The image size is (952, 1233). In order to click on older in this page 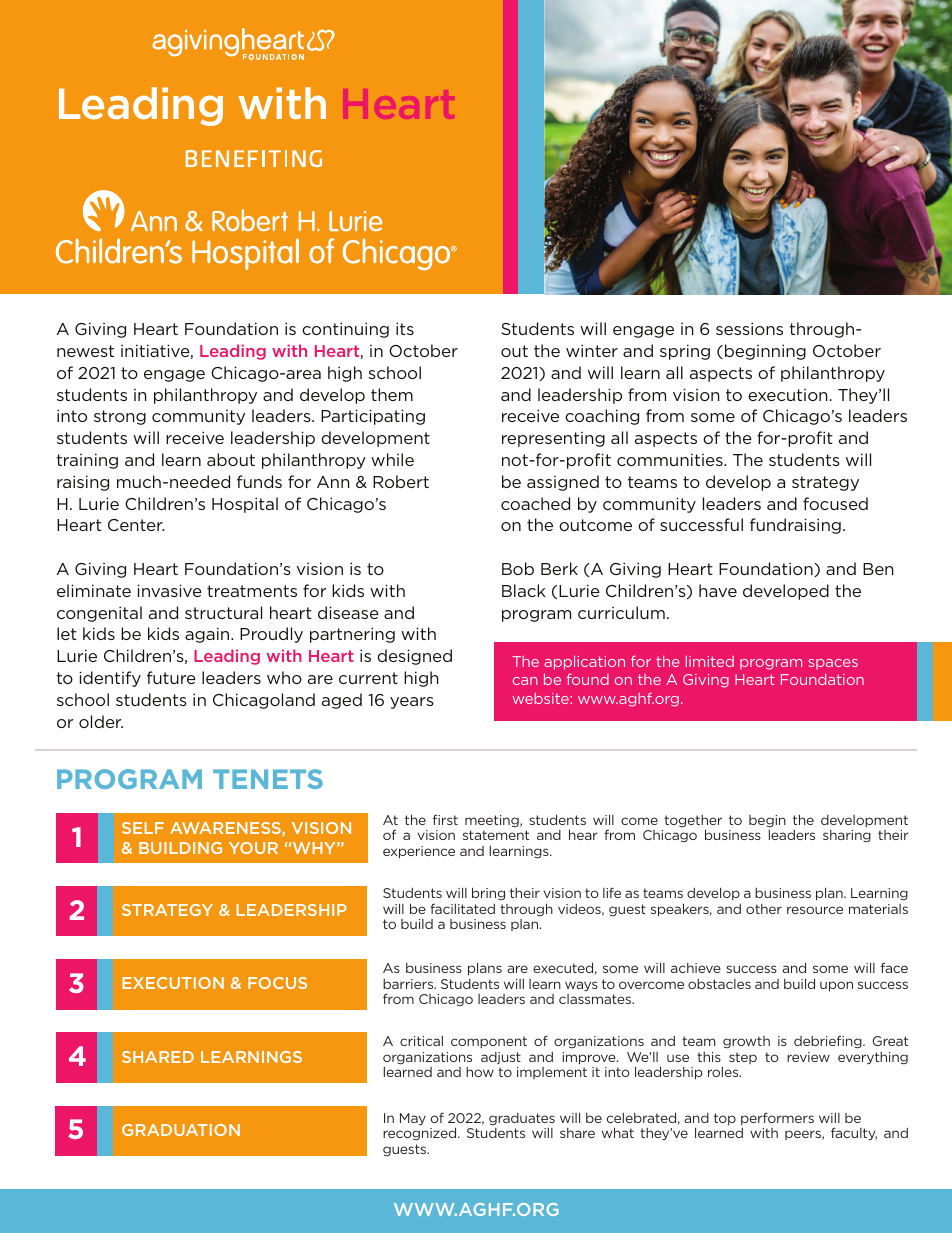, I will do `click(101, 721)`.
